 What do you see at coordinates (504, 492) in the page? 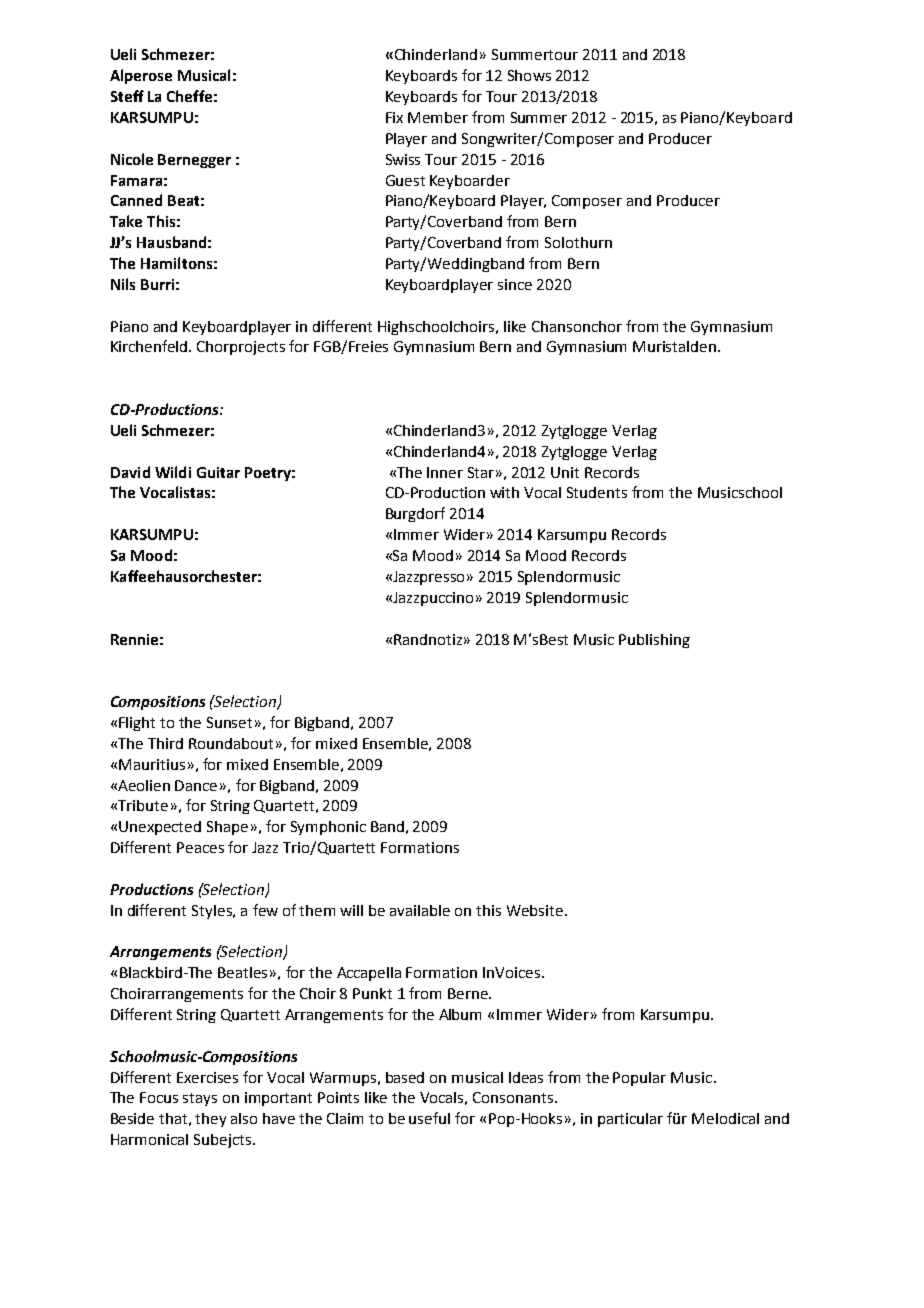
I see `with` at bounding box center [504, 492].
